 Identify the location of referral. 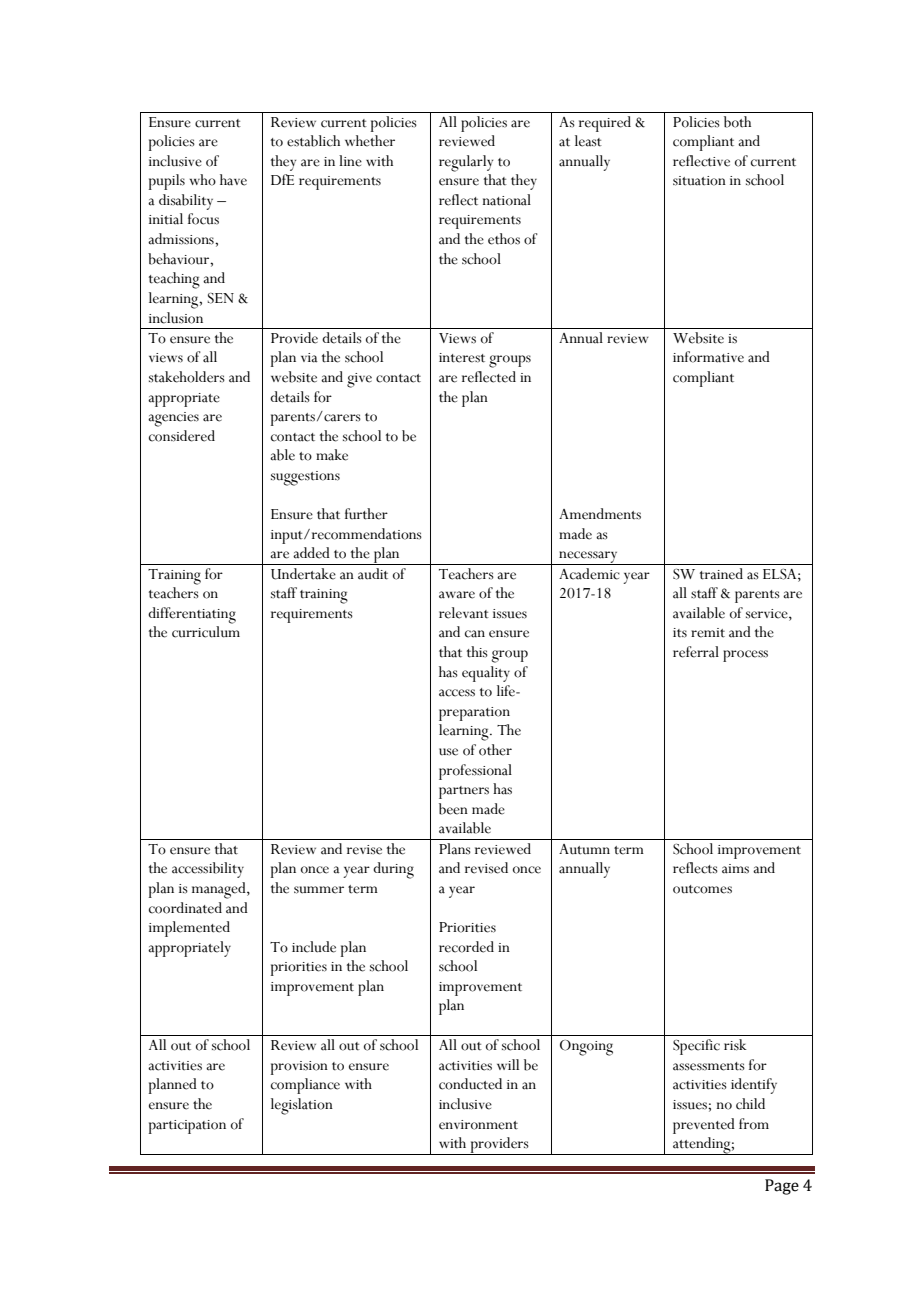
(696, 652).
